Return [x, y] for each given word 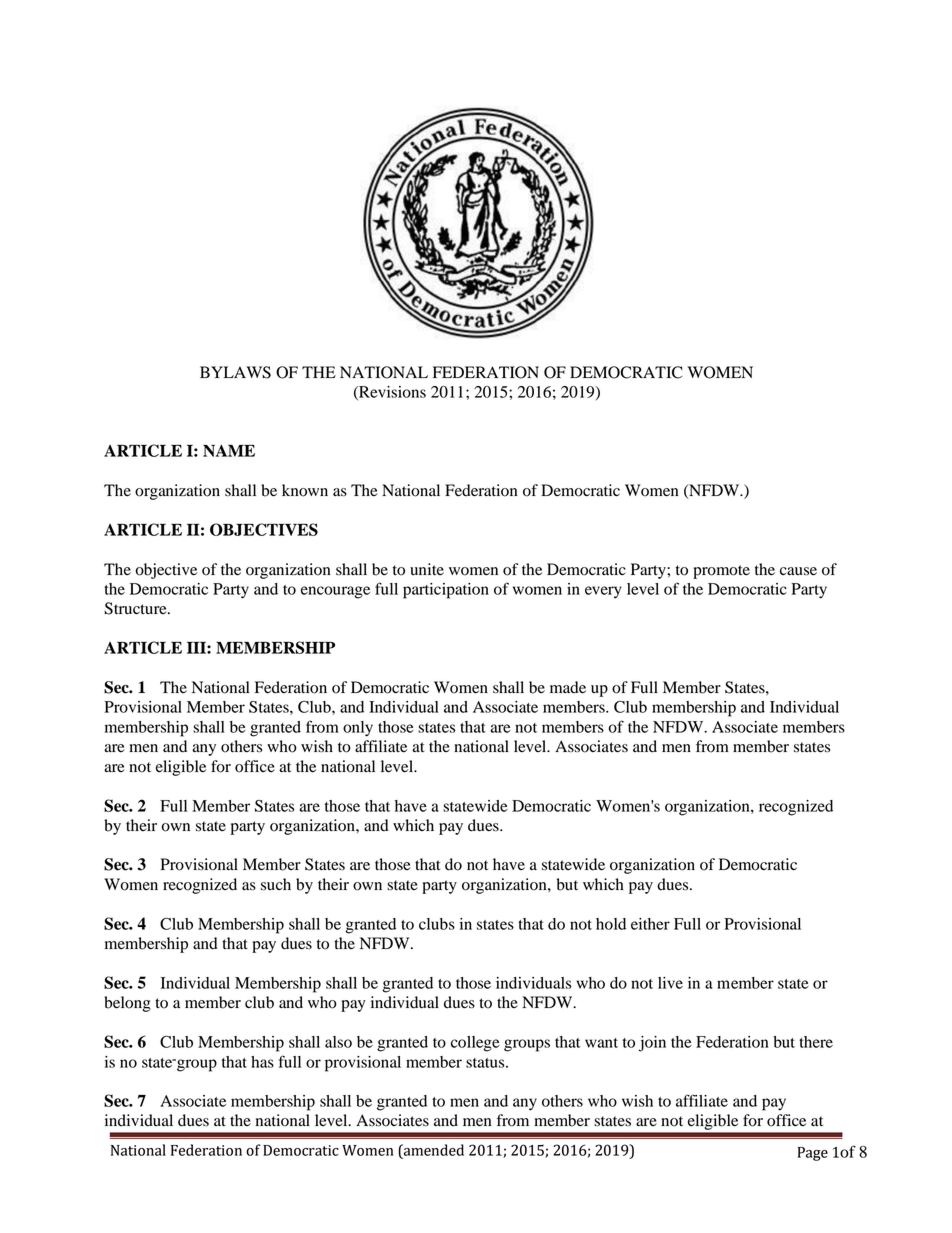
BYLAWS [235, 372]
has [262, 1062]
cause [798, 571]
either [650, 924]
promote [721, 572]
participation [446, 591]
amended [433, 1150]
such [276, 884]
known [305, 490]
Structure [136, 608]
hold [611, 924]
